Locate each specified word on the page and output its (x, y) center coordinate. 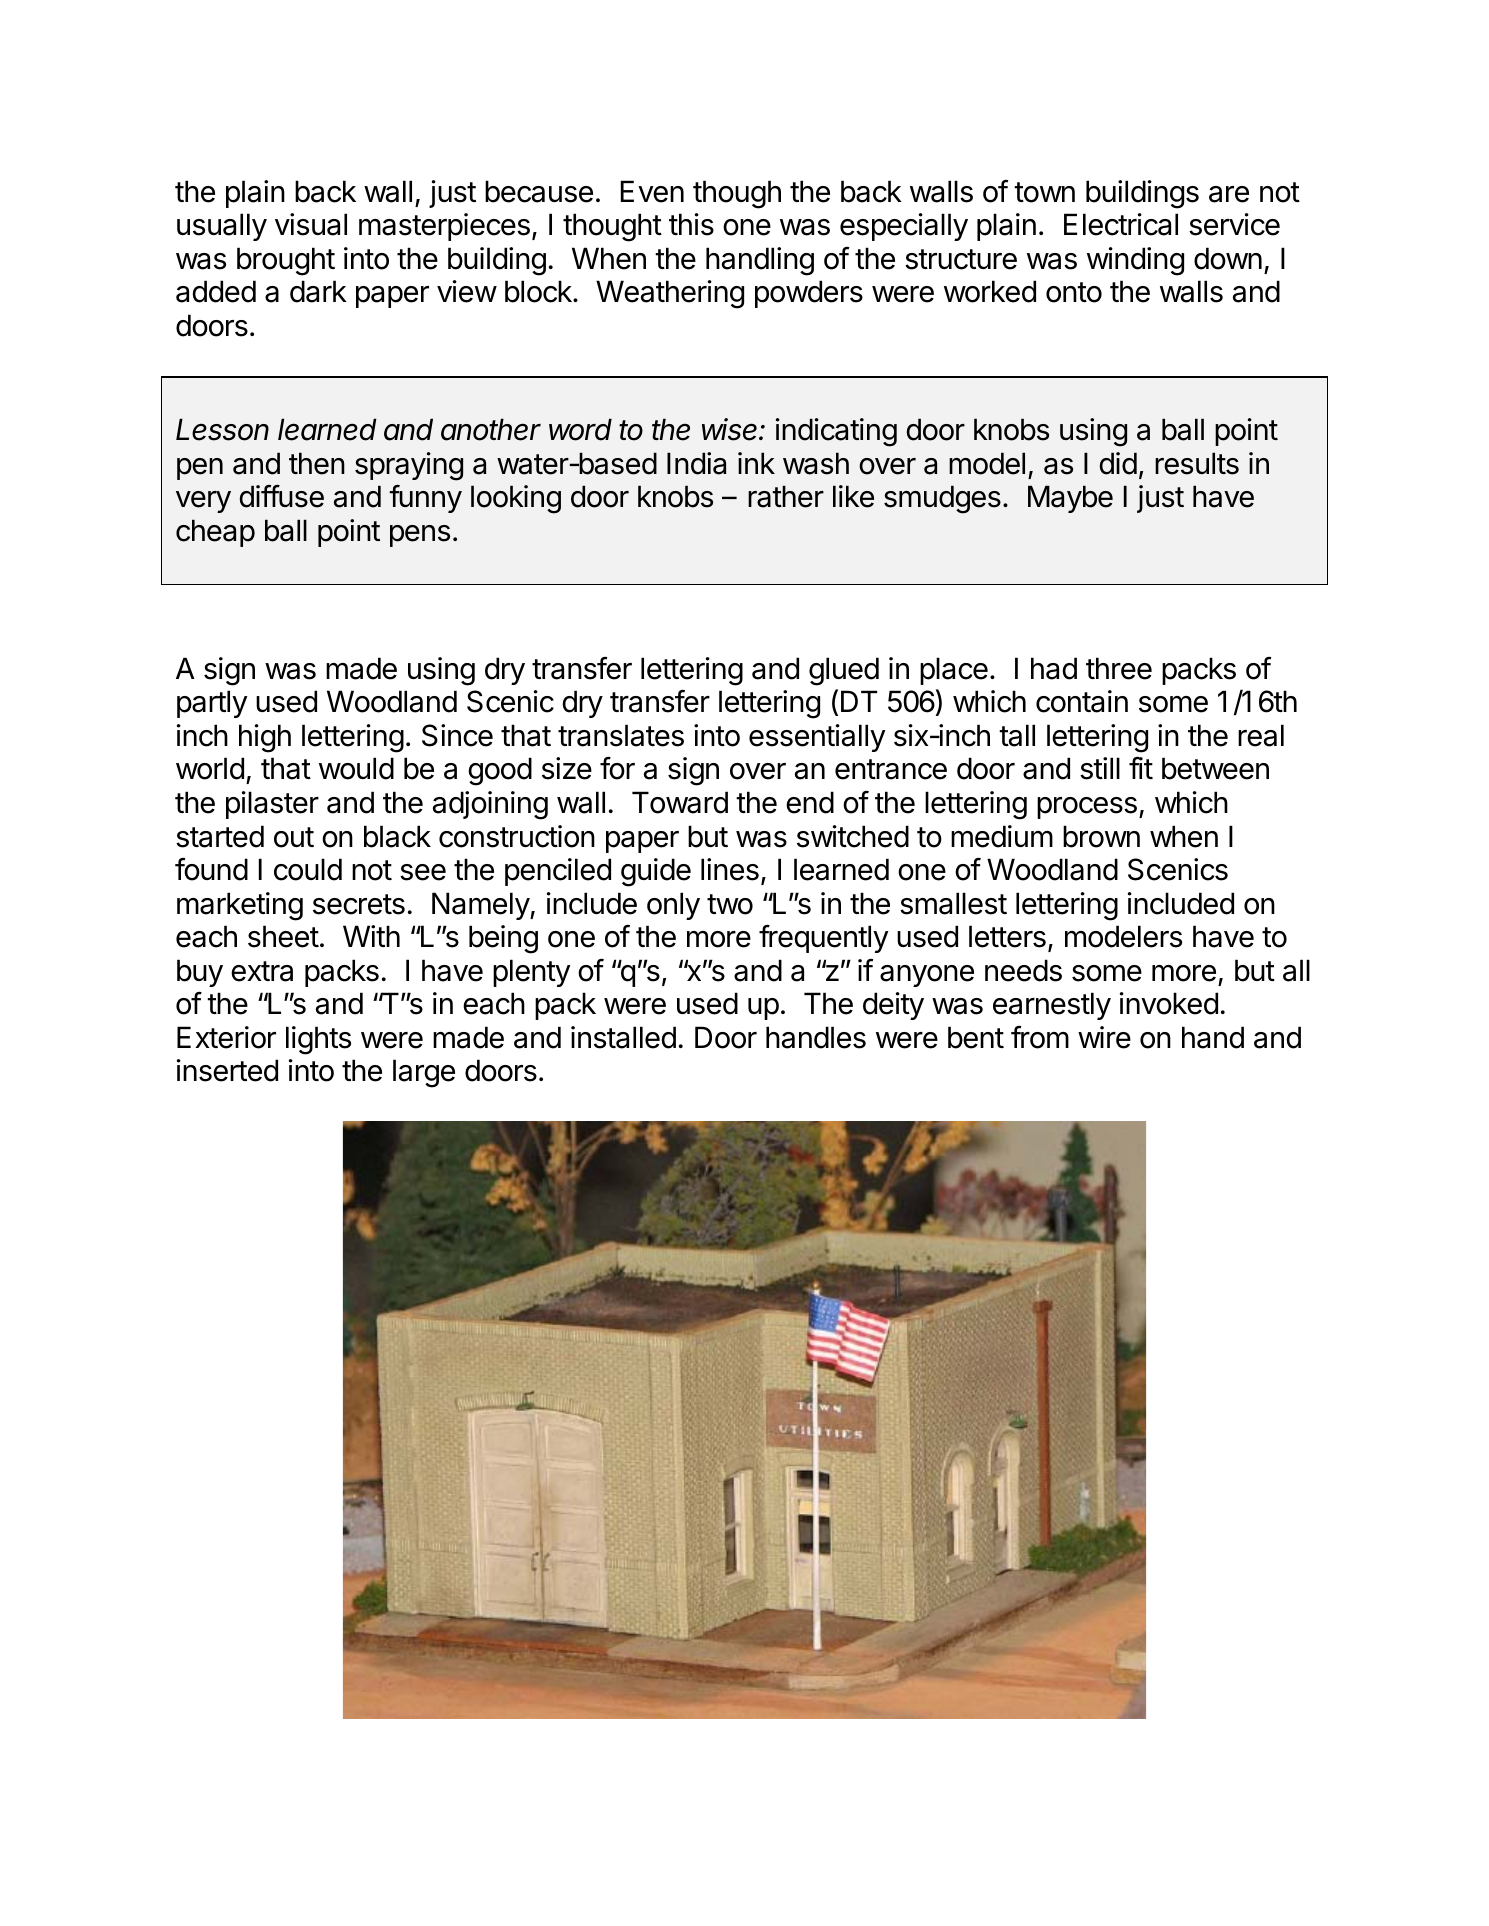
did (1118, 463)
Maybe (1070, 499)
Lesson (222, 429)
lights (318, 1040)
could (308, 869)
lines (730, 869)
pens (420, 536)
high (265, 738)
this (691, 224)
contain (1082, 701)
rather (786, 496)
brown (1101, 836)
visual (311, 224)
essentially (817, 738)
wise (731, 429)
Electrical (1121, 224)
